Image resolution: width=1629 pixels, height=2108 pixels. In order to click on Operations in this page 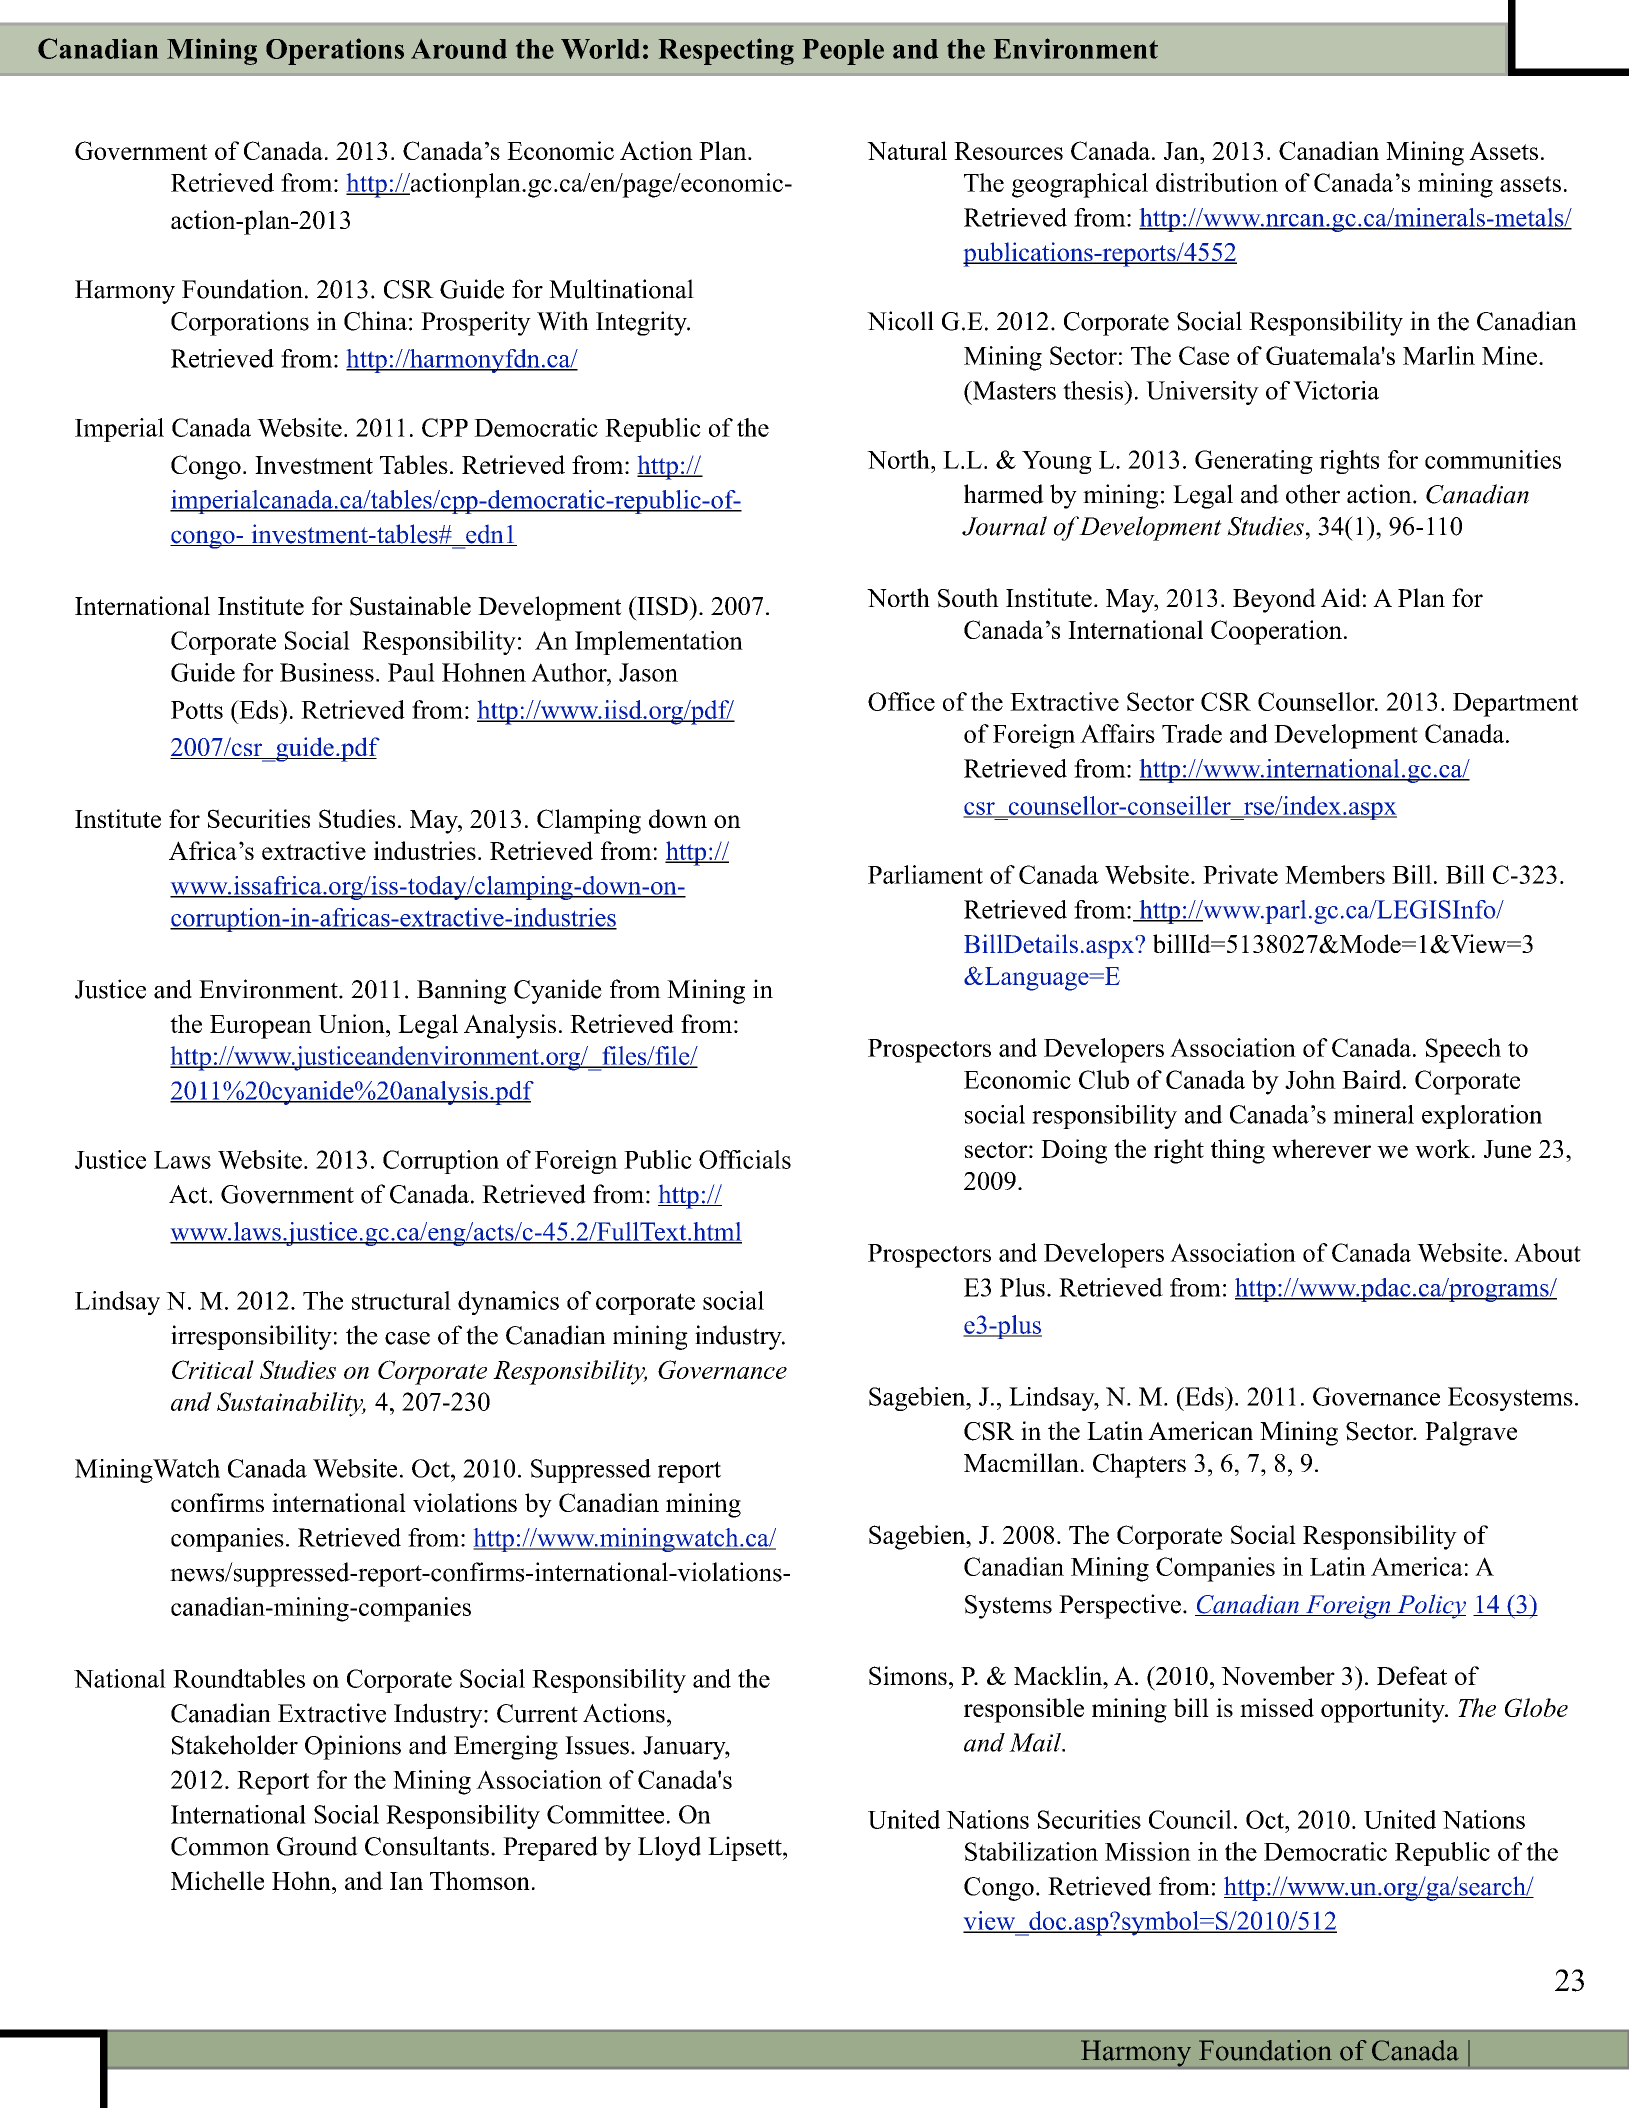, I will do `click(335, 51)`.
